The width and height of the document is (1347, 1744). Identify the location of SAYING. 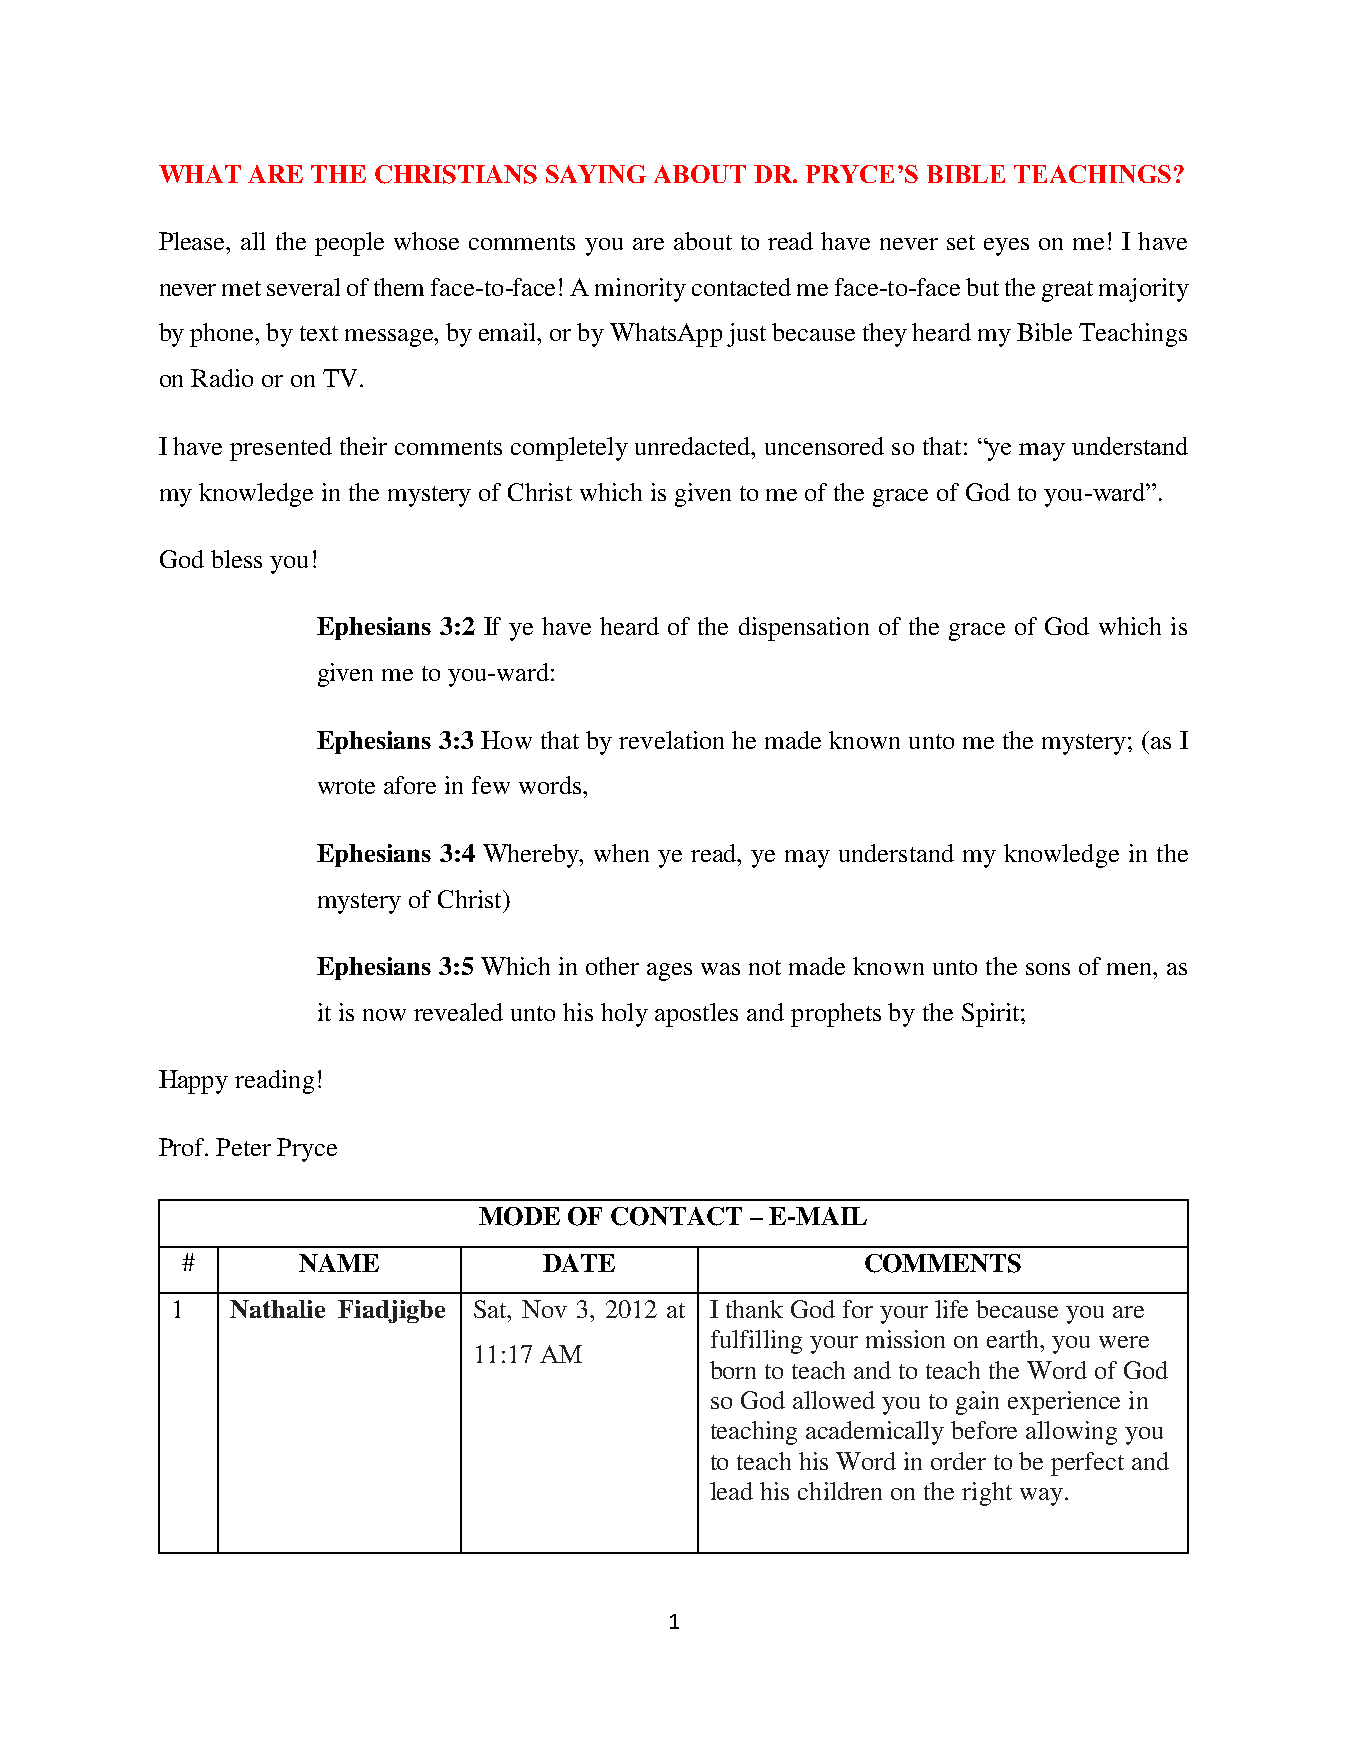
(596, 174).
